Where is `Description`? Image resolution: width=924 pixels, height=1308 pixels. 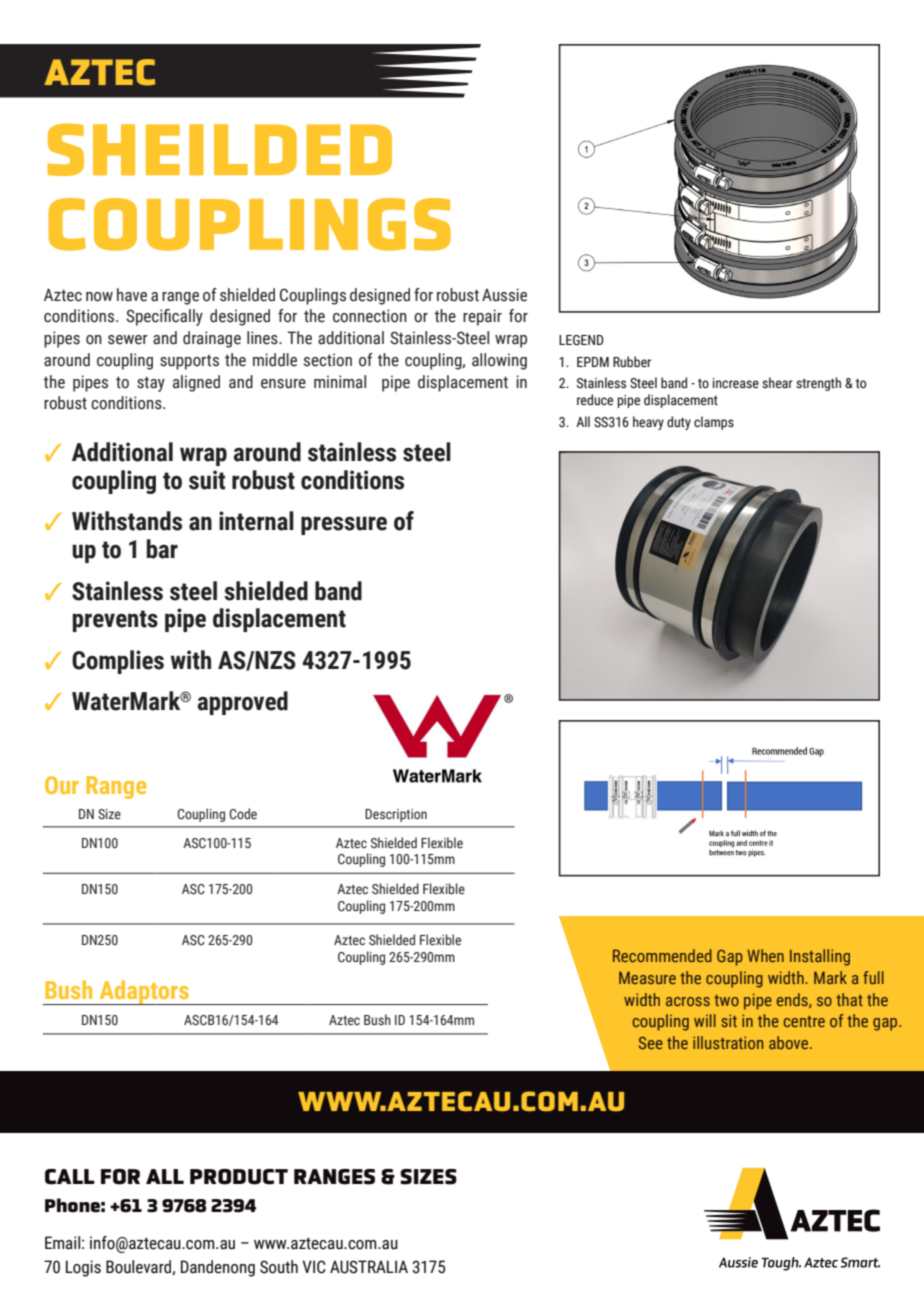 Description is located at coordinates (396, 815).
